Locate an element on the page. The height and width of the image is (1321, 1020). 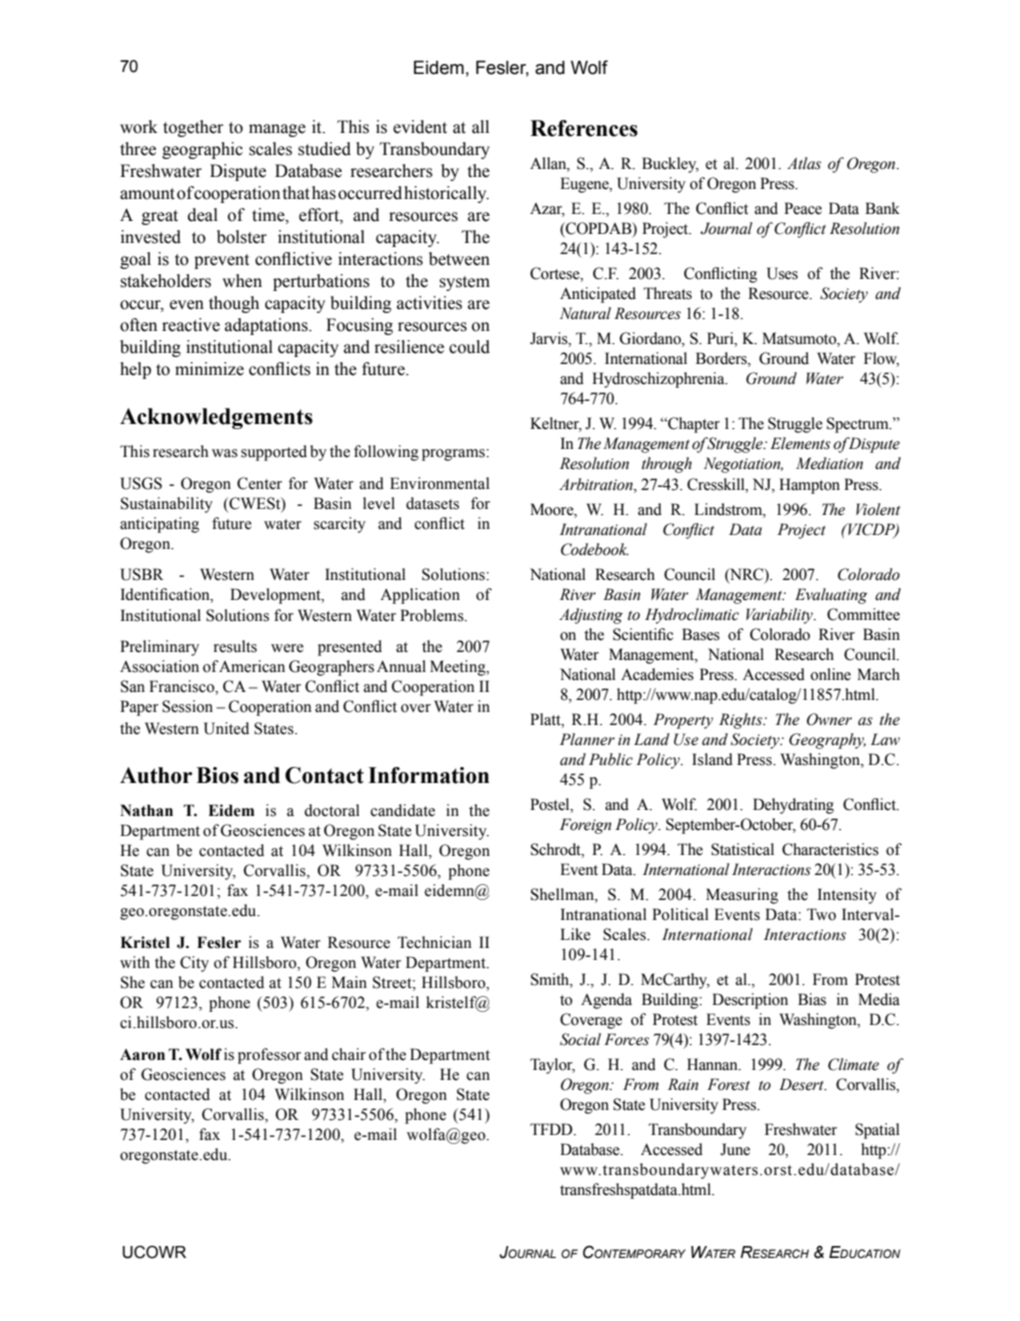
Desert is located at coordinates (802, 1084).
